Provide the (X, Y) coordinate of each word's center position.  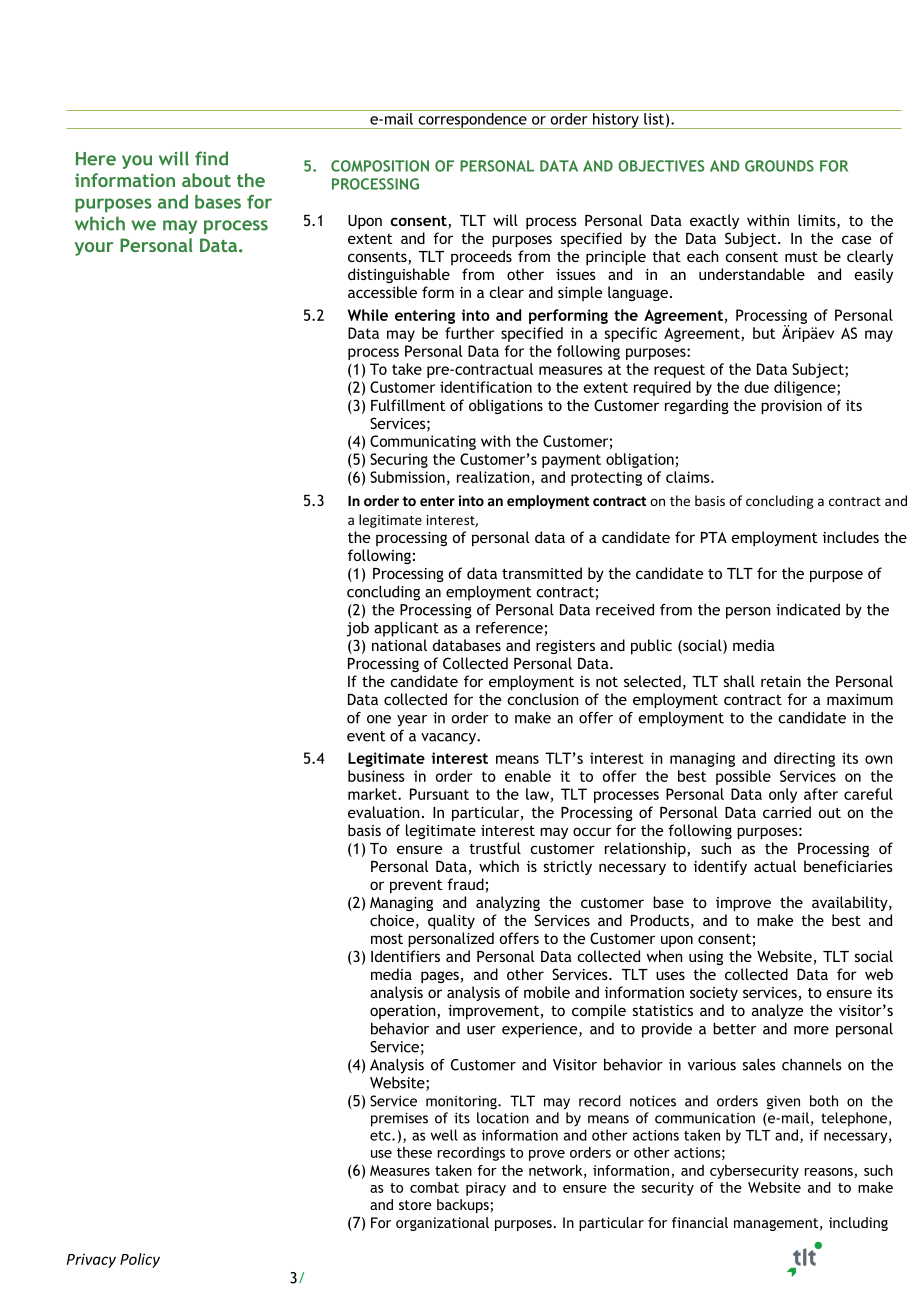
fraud (466, 885)
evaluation (384, 812)
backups (464, 1206)
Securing (399, 460)
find (211, 158)
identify (720, 867)
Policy (140, 1260)
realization (493, 477)
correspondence (472, 121)
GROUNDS (779, 166)
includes (851, 537)
